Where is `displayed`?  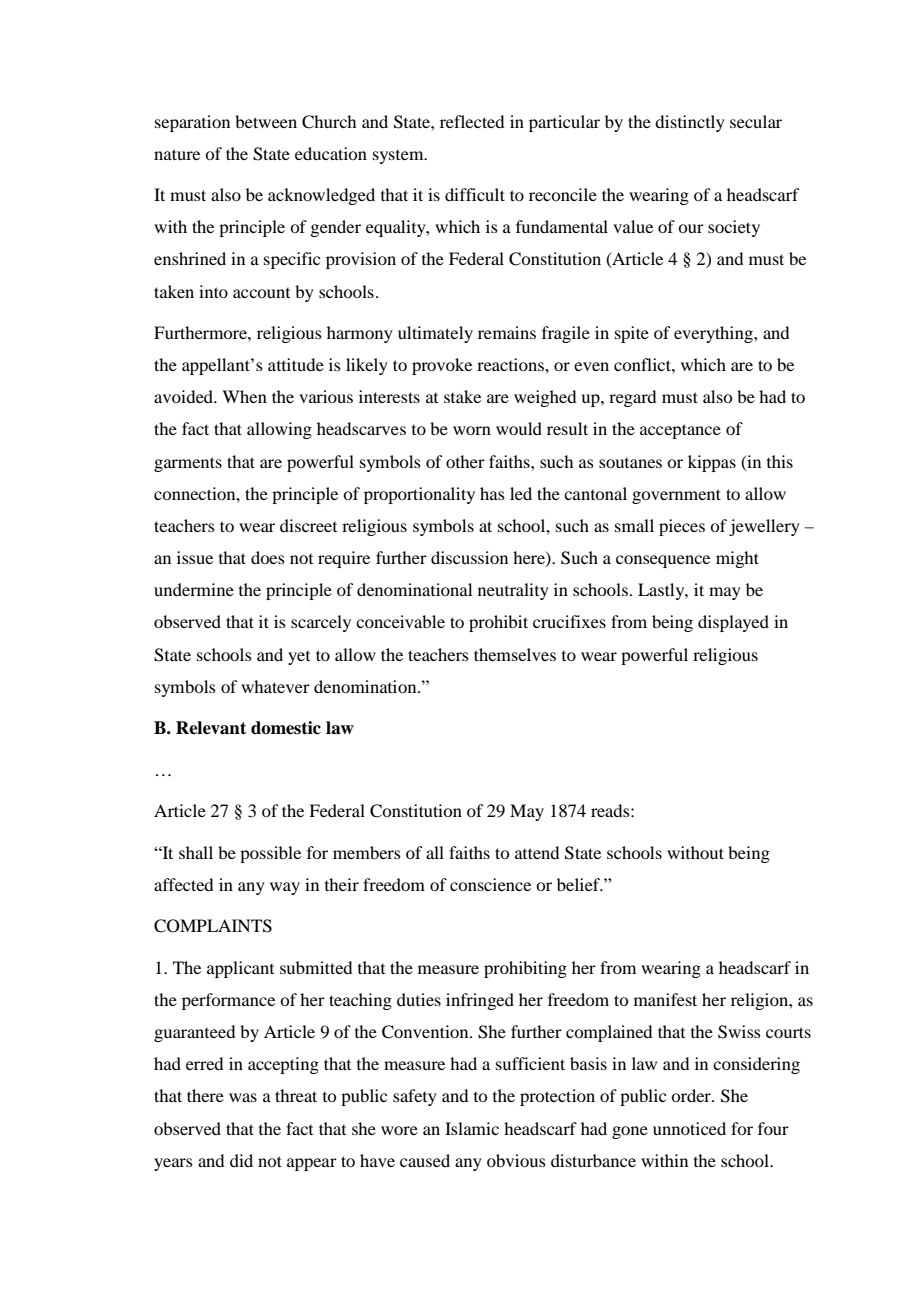 displayed is located at coordinates (733, 623).
